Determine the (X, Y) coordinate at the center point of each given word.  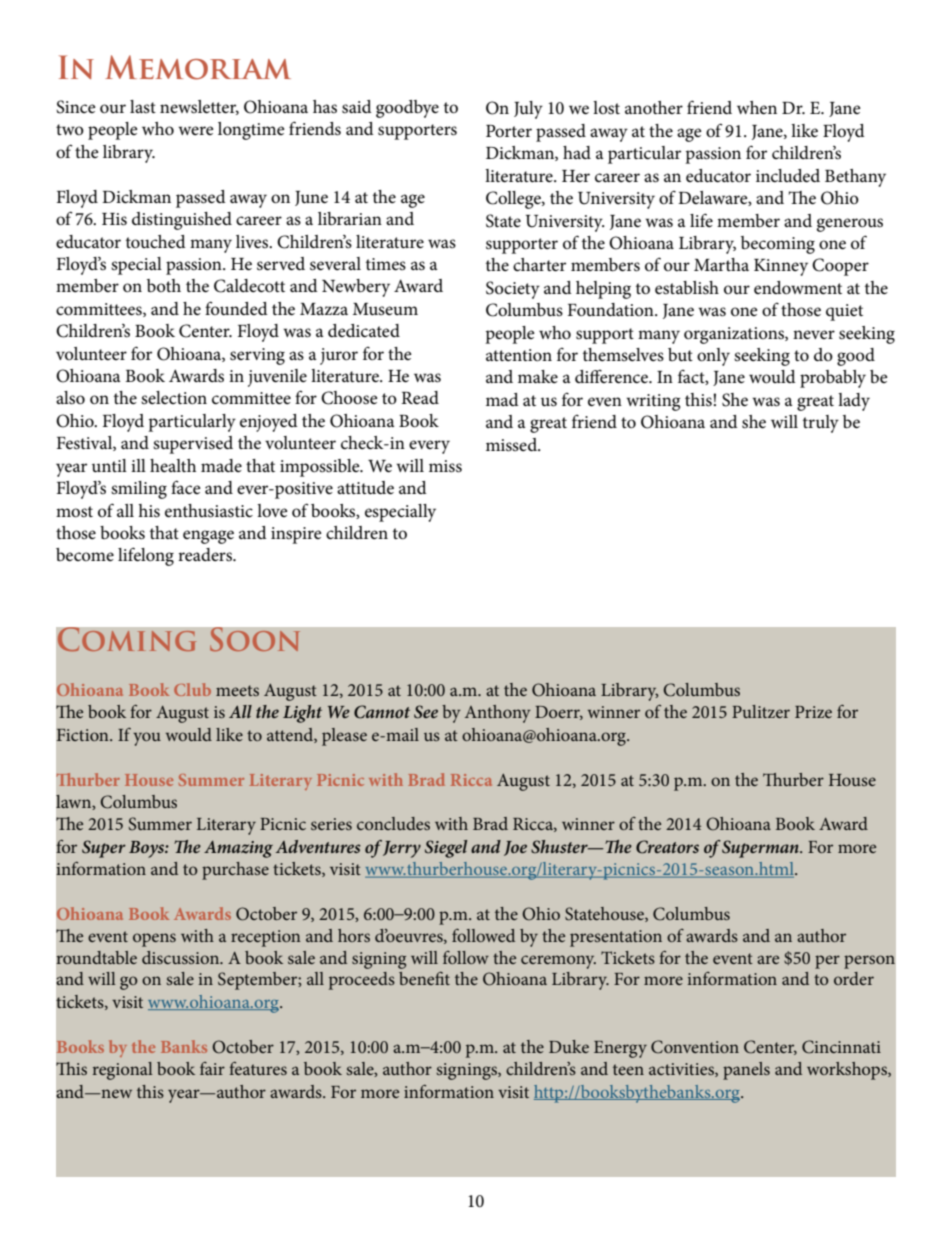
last (143, 106)
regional (123, 1071)
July (528, 110)
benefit (424, 978)
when (757, 108)
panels (746, 1071)
